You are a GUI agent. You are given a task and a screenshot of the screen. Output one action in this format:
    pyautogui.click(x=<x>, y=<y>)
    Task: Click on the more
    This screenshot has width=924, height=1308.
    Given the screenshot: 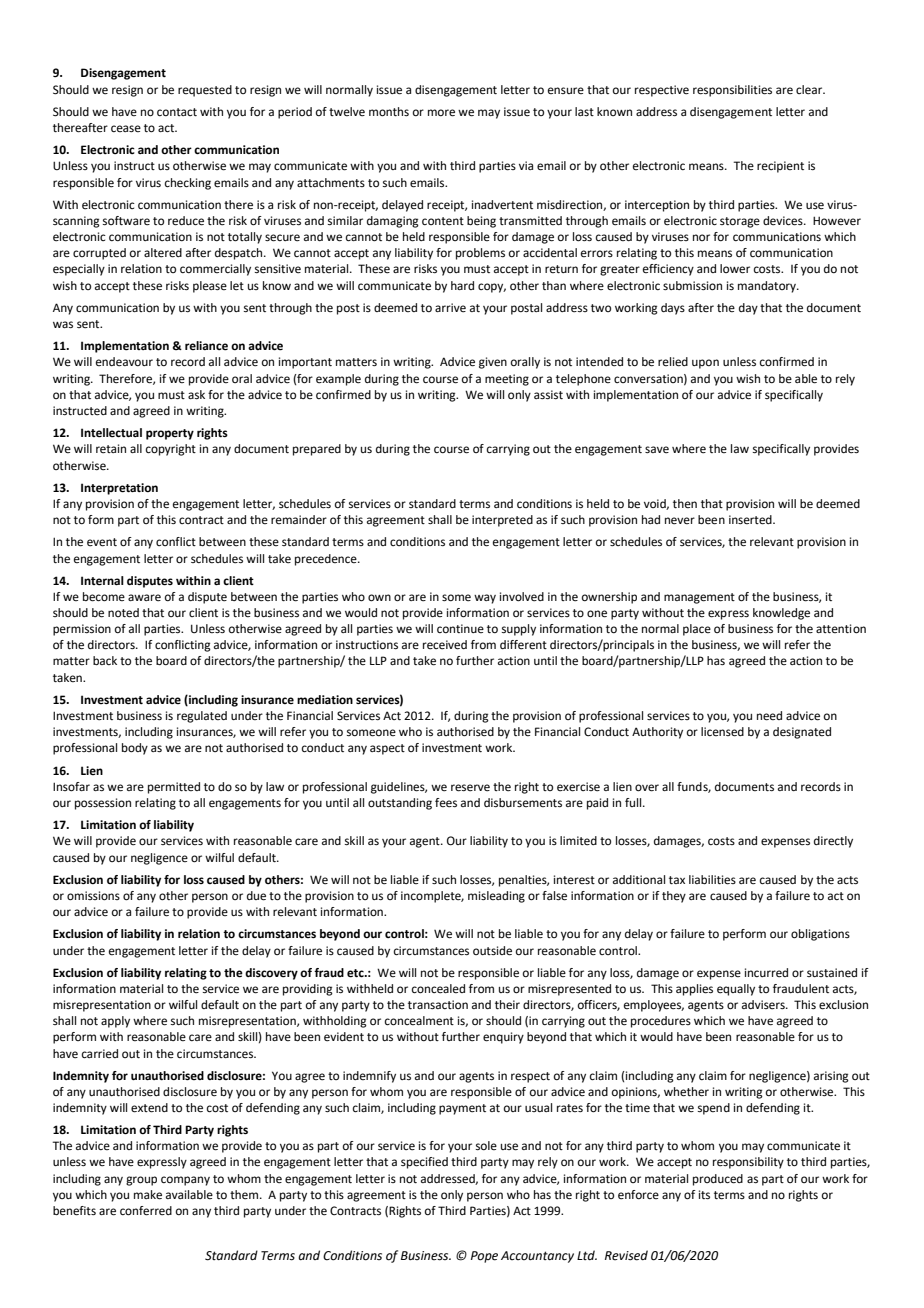 What is the action you would take?
    pyautogui.click(x=441, y=113)
